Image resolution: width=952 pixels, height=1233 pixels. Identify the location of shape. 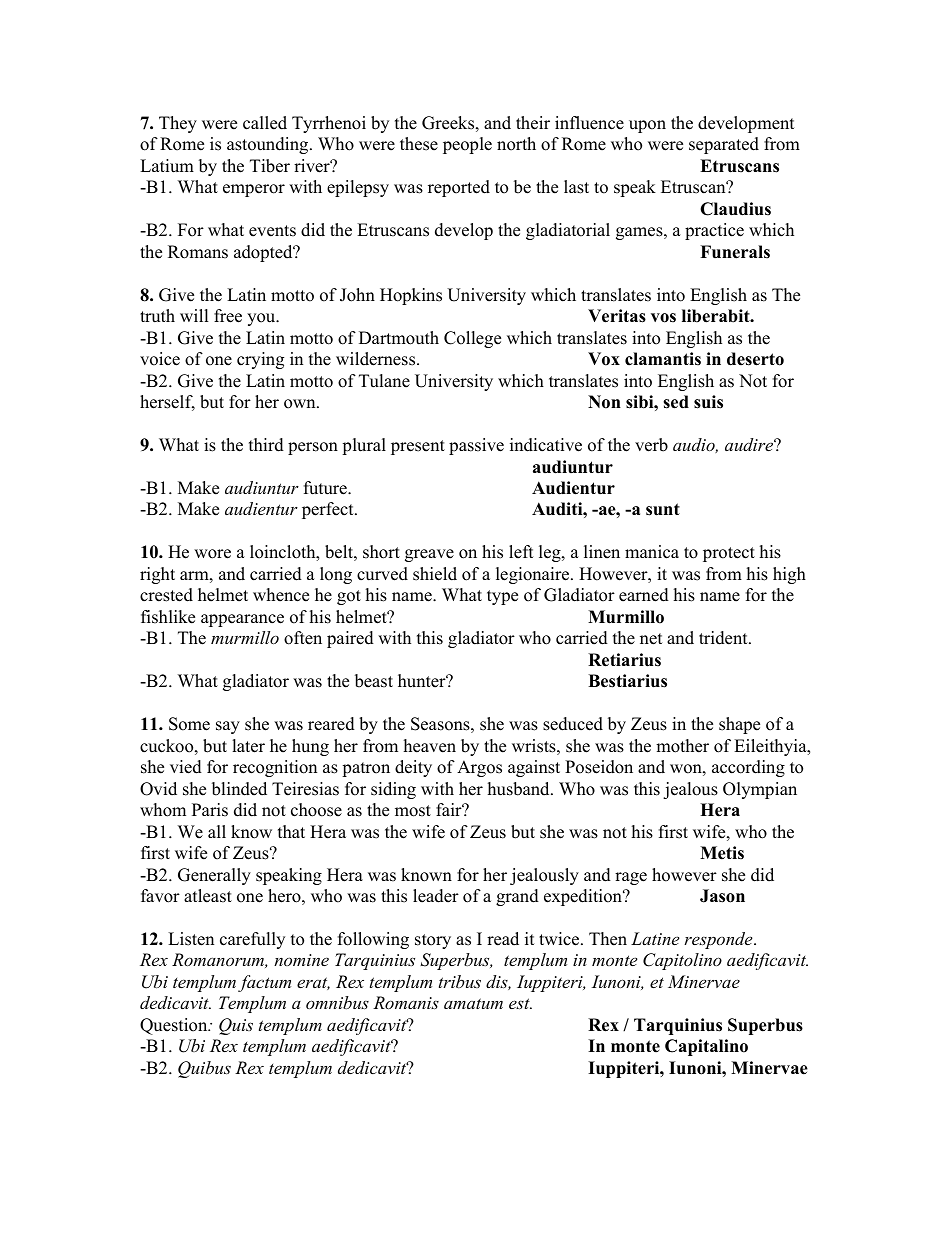
(739, 725).
